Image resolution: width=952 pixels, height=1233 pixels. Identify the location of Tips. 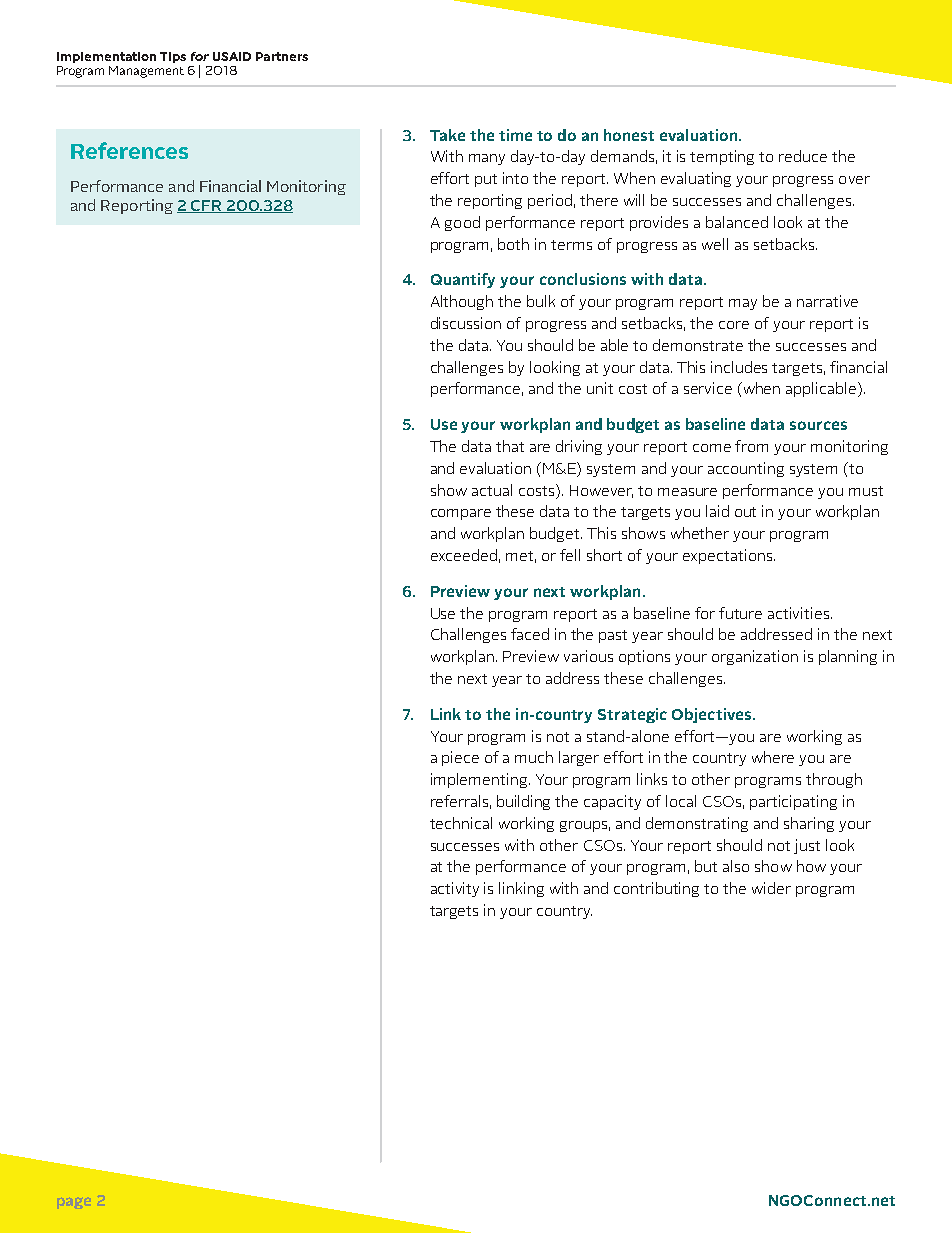
(173, 57).
